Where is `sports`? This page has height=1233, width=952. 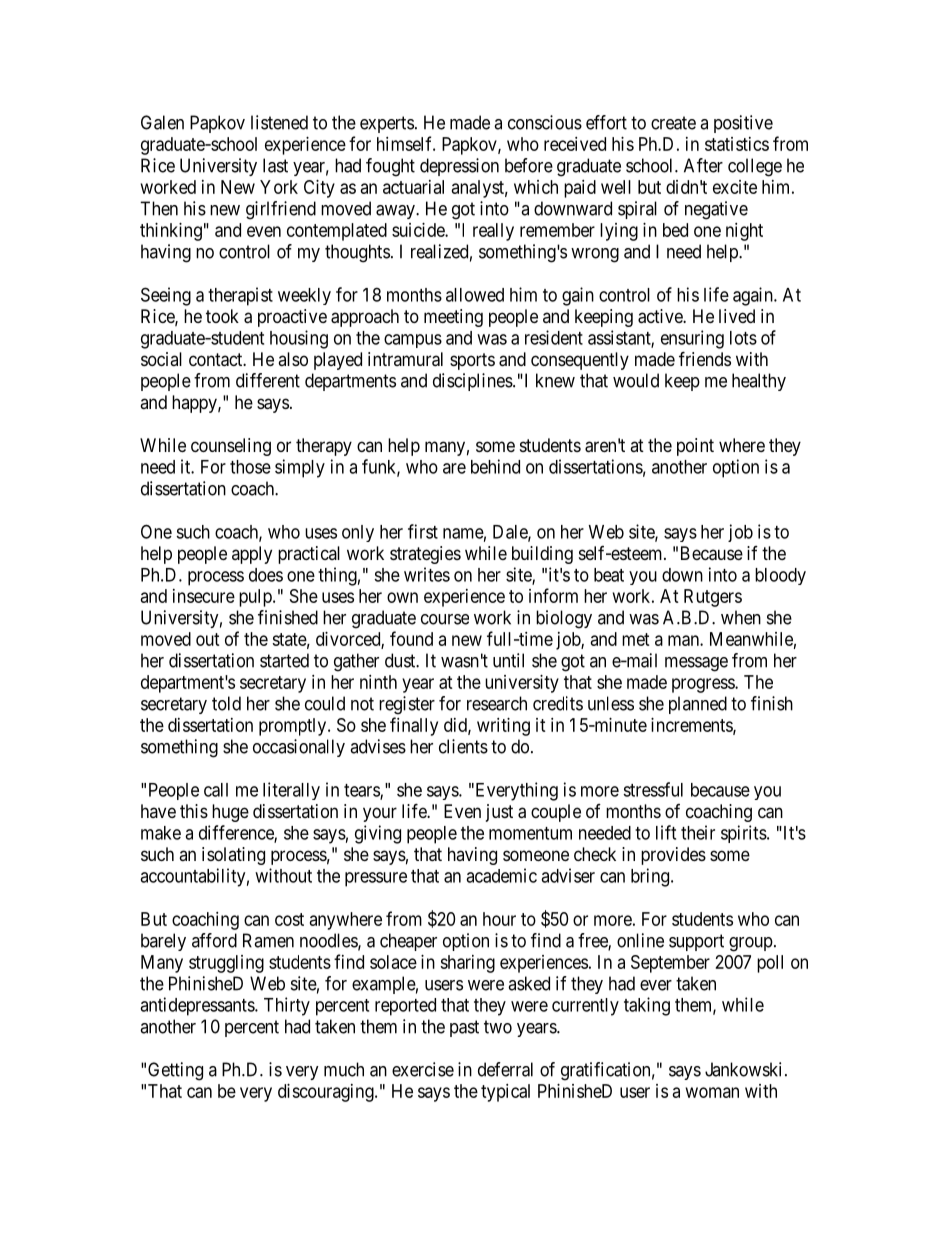 sports is located at coordinates (472, 361).
